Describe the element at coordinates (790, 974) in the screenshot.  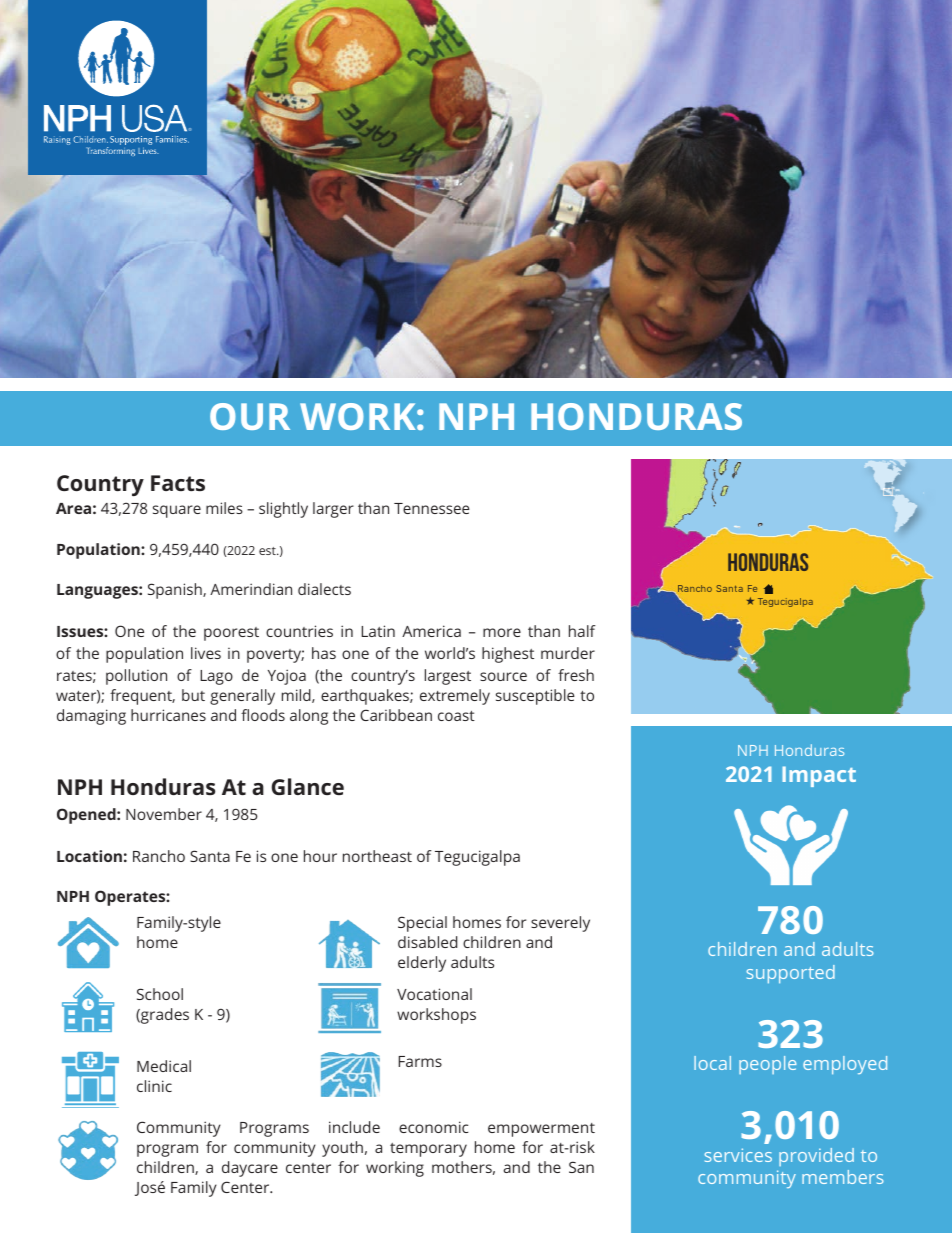
I see `supported` at that location.
